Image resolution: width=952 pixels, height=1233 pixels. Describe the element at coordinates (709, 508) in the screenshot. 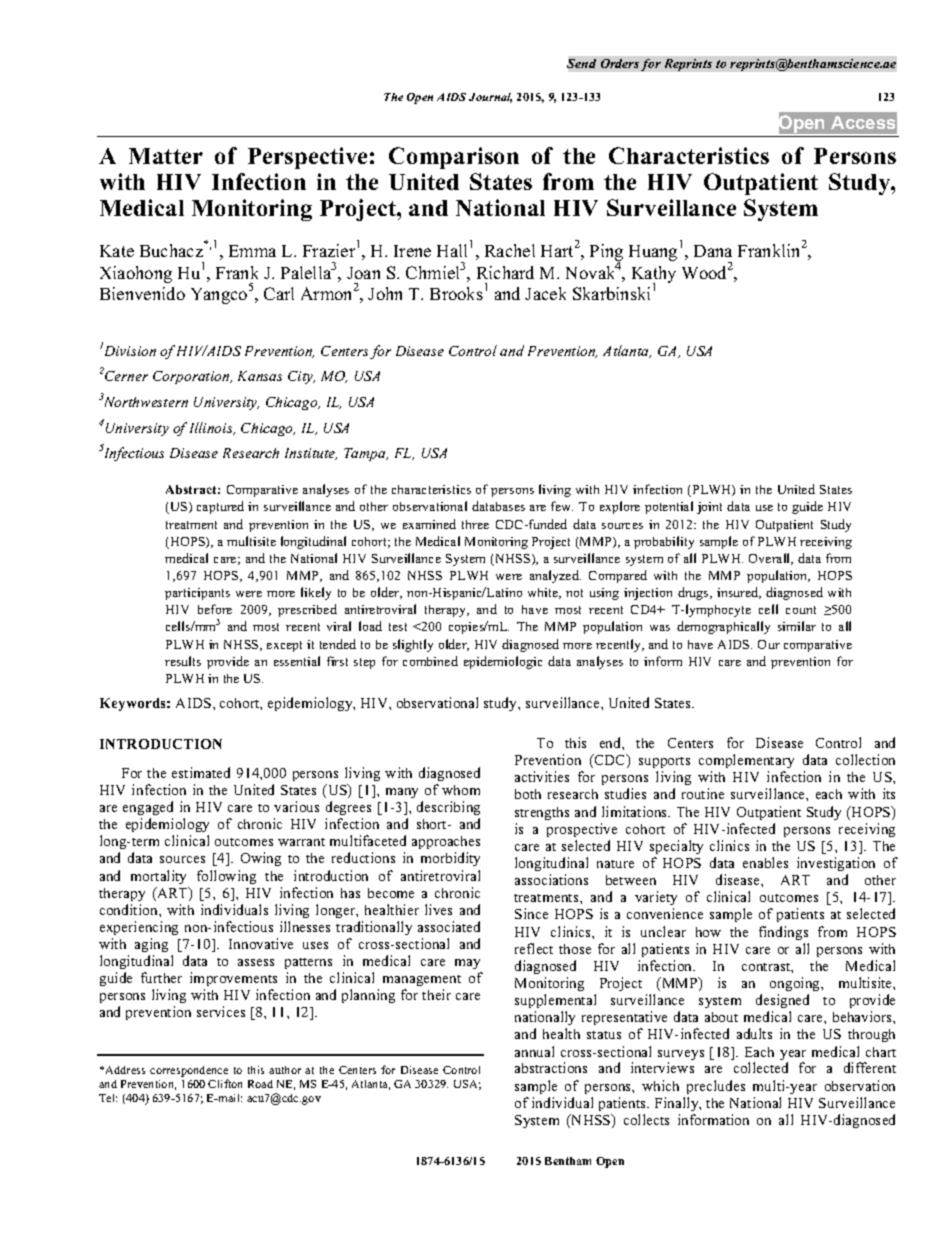

I see `joint` at that location.
